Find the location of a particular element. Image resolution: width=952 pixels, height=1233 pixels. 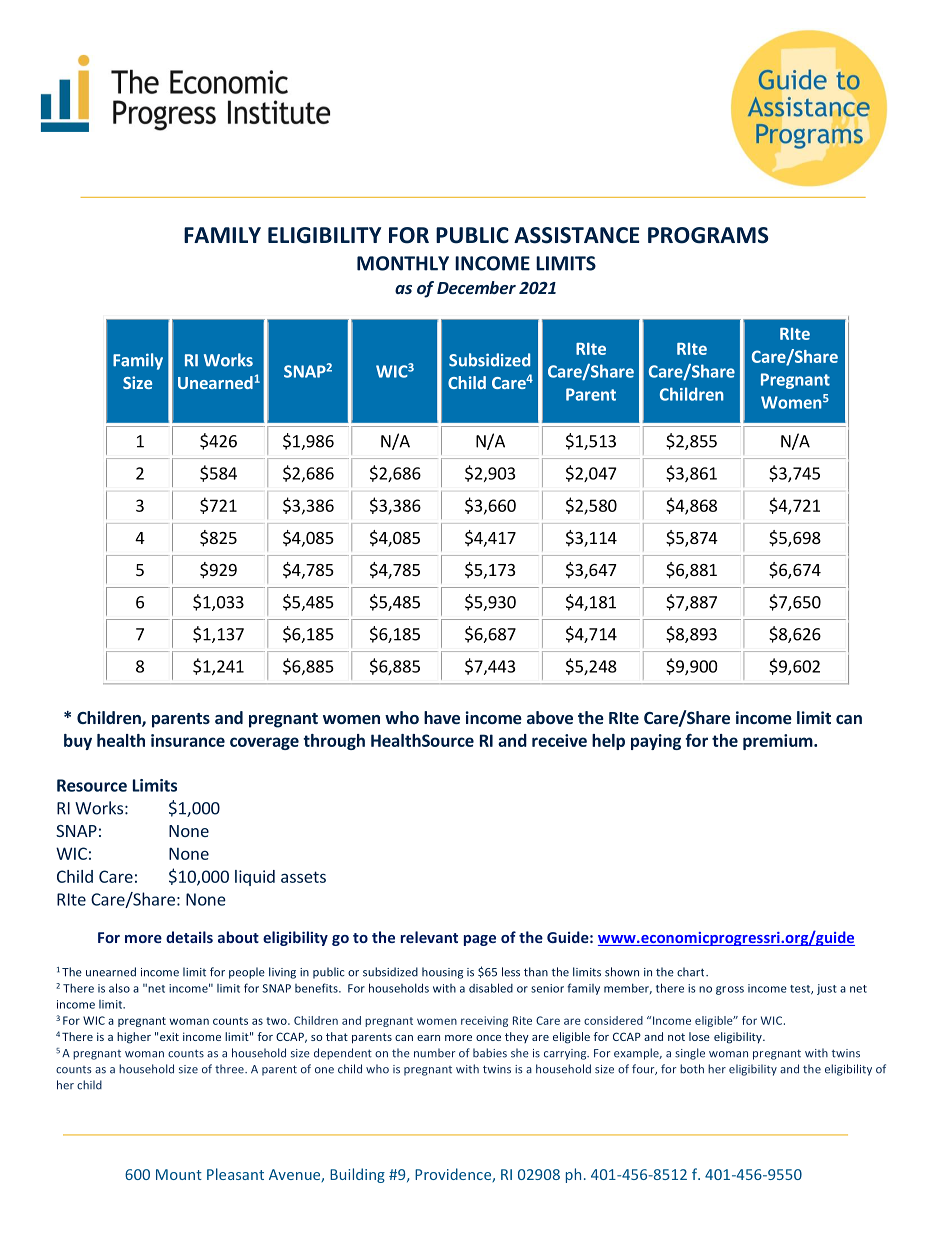

MONTHLY is located at coordinates (403, 263).
